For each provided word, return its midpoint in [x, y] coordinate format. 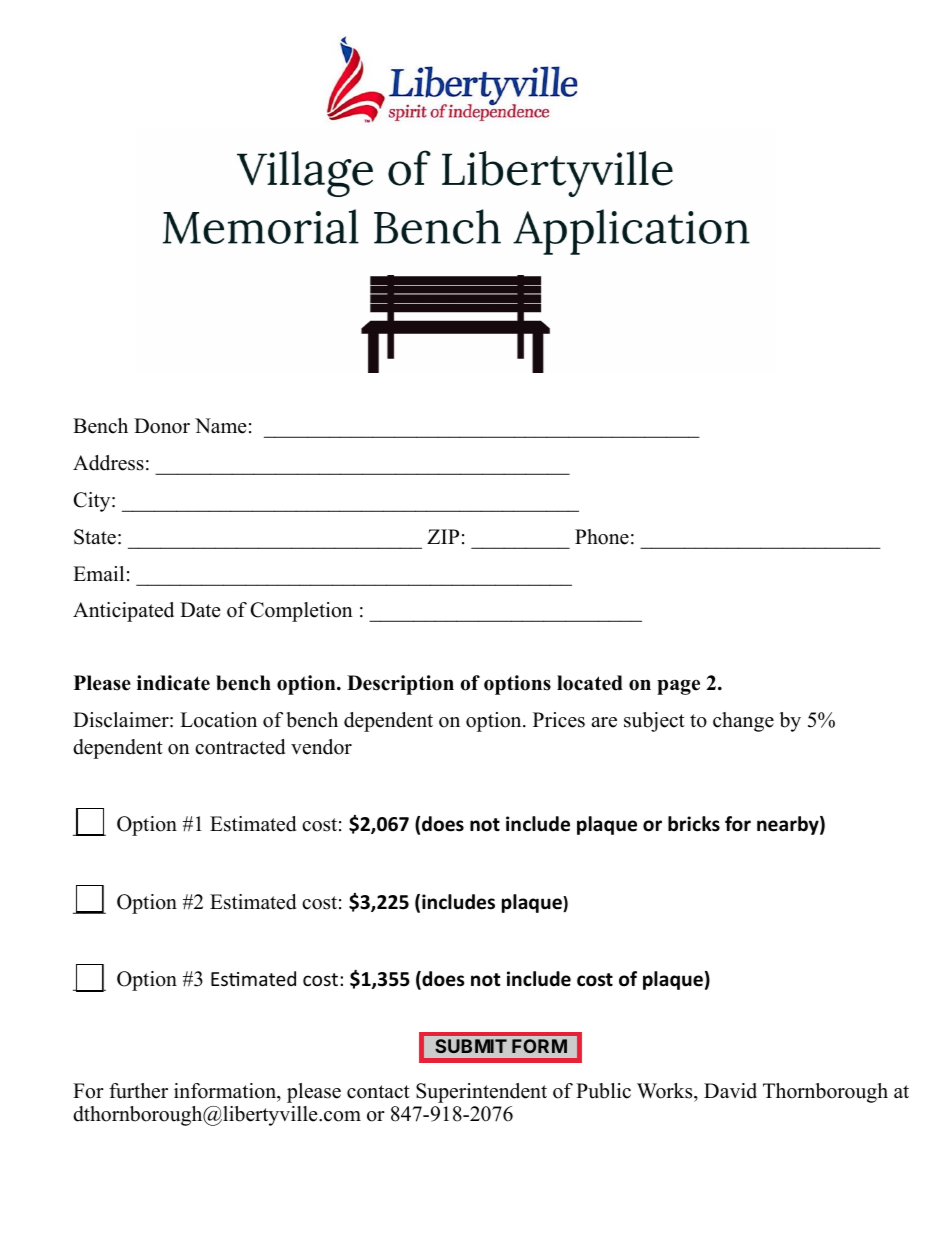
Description [400, 685]
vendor [321, 747]
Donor [162, 426]
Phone [602, 537]
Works [666, 1091]
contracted [240, 747]
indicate [173, 683]
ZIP [443, 536]
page [678, 687]
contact [378, 1092]
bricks [694, 824]
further [138, 1091]
